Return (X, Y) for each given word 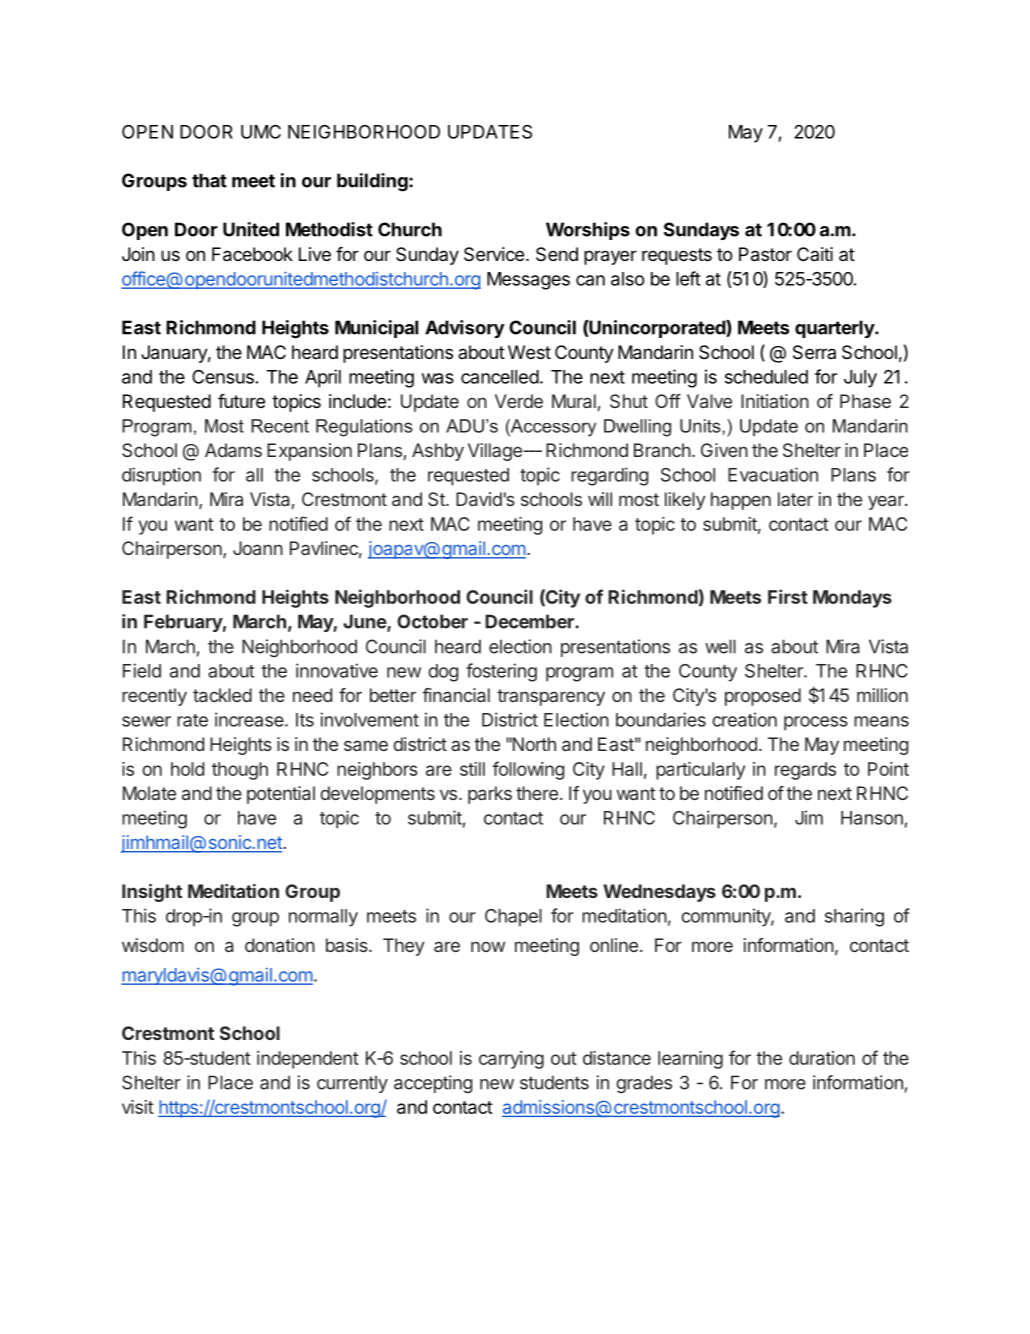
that (209, 180)
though (240, 771)
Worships (588, 231)
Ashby (438, 452)
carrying (511, 1060)
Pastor (765, 254)
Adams (233, 450)
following (528, 770)
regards (805, 771)
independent (308, 1060)
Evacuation (773, 474)
